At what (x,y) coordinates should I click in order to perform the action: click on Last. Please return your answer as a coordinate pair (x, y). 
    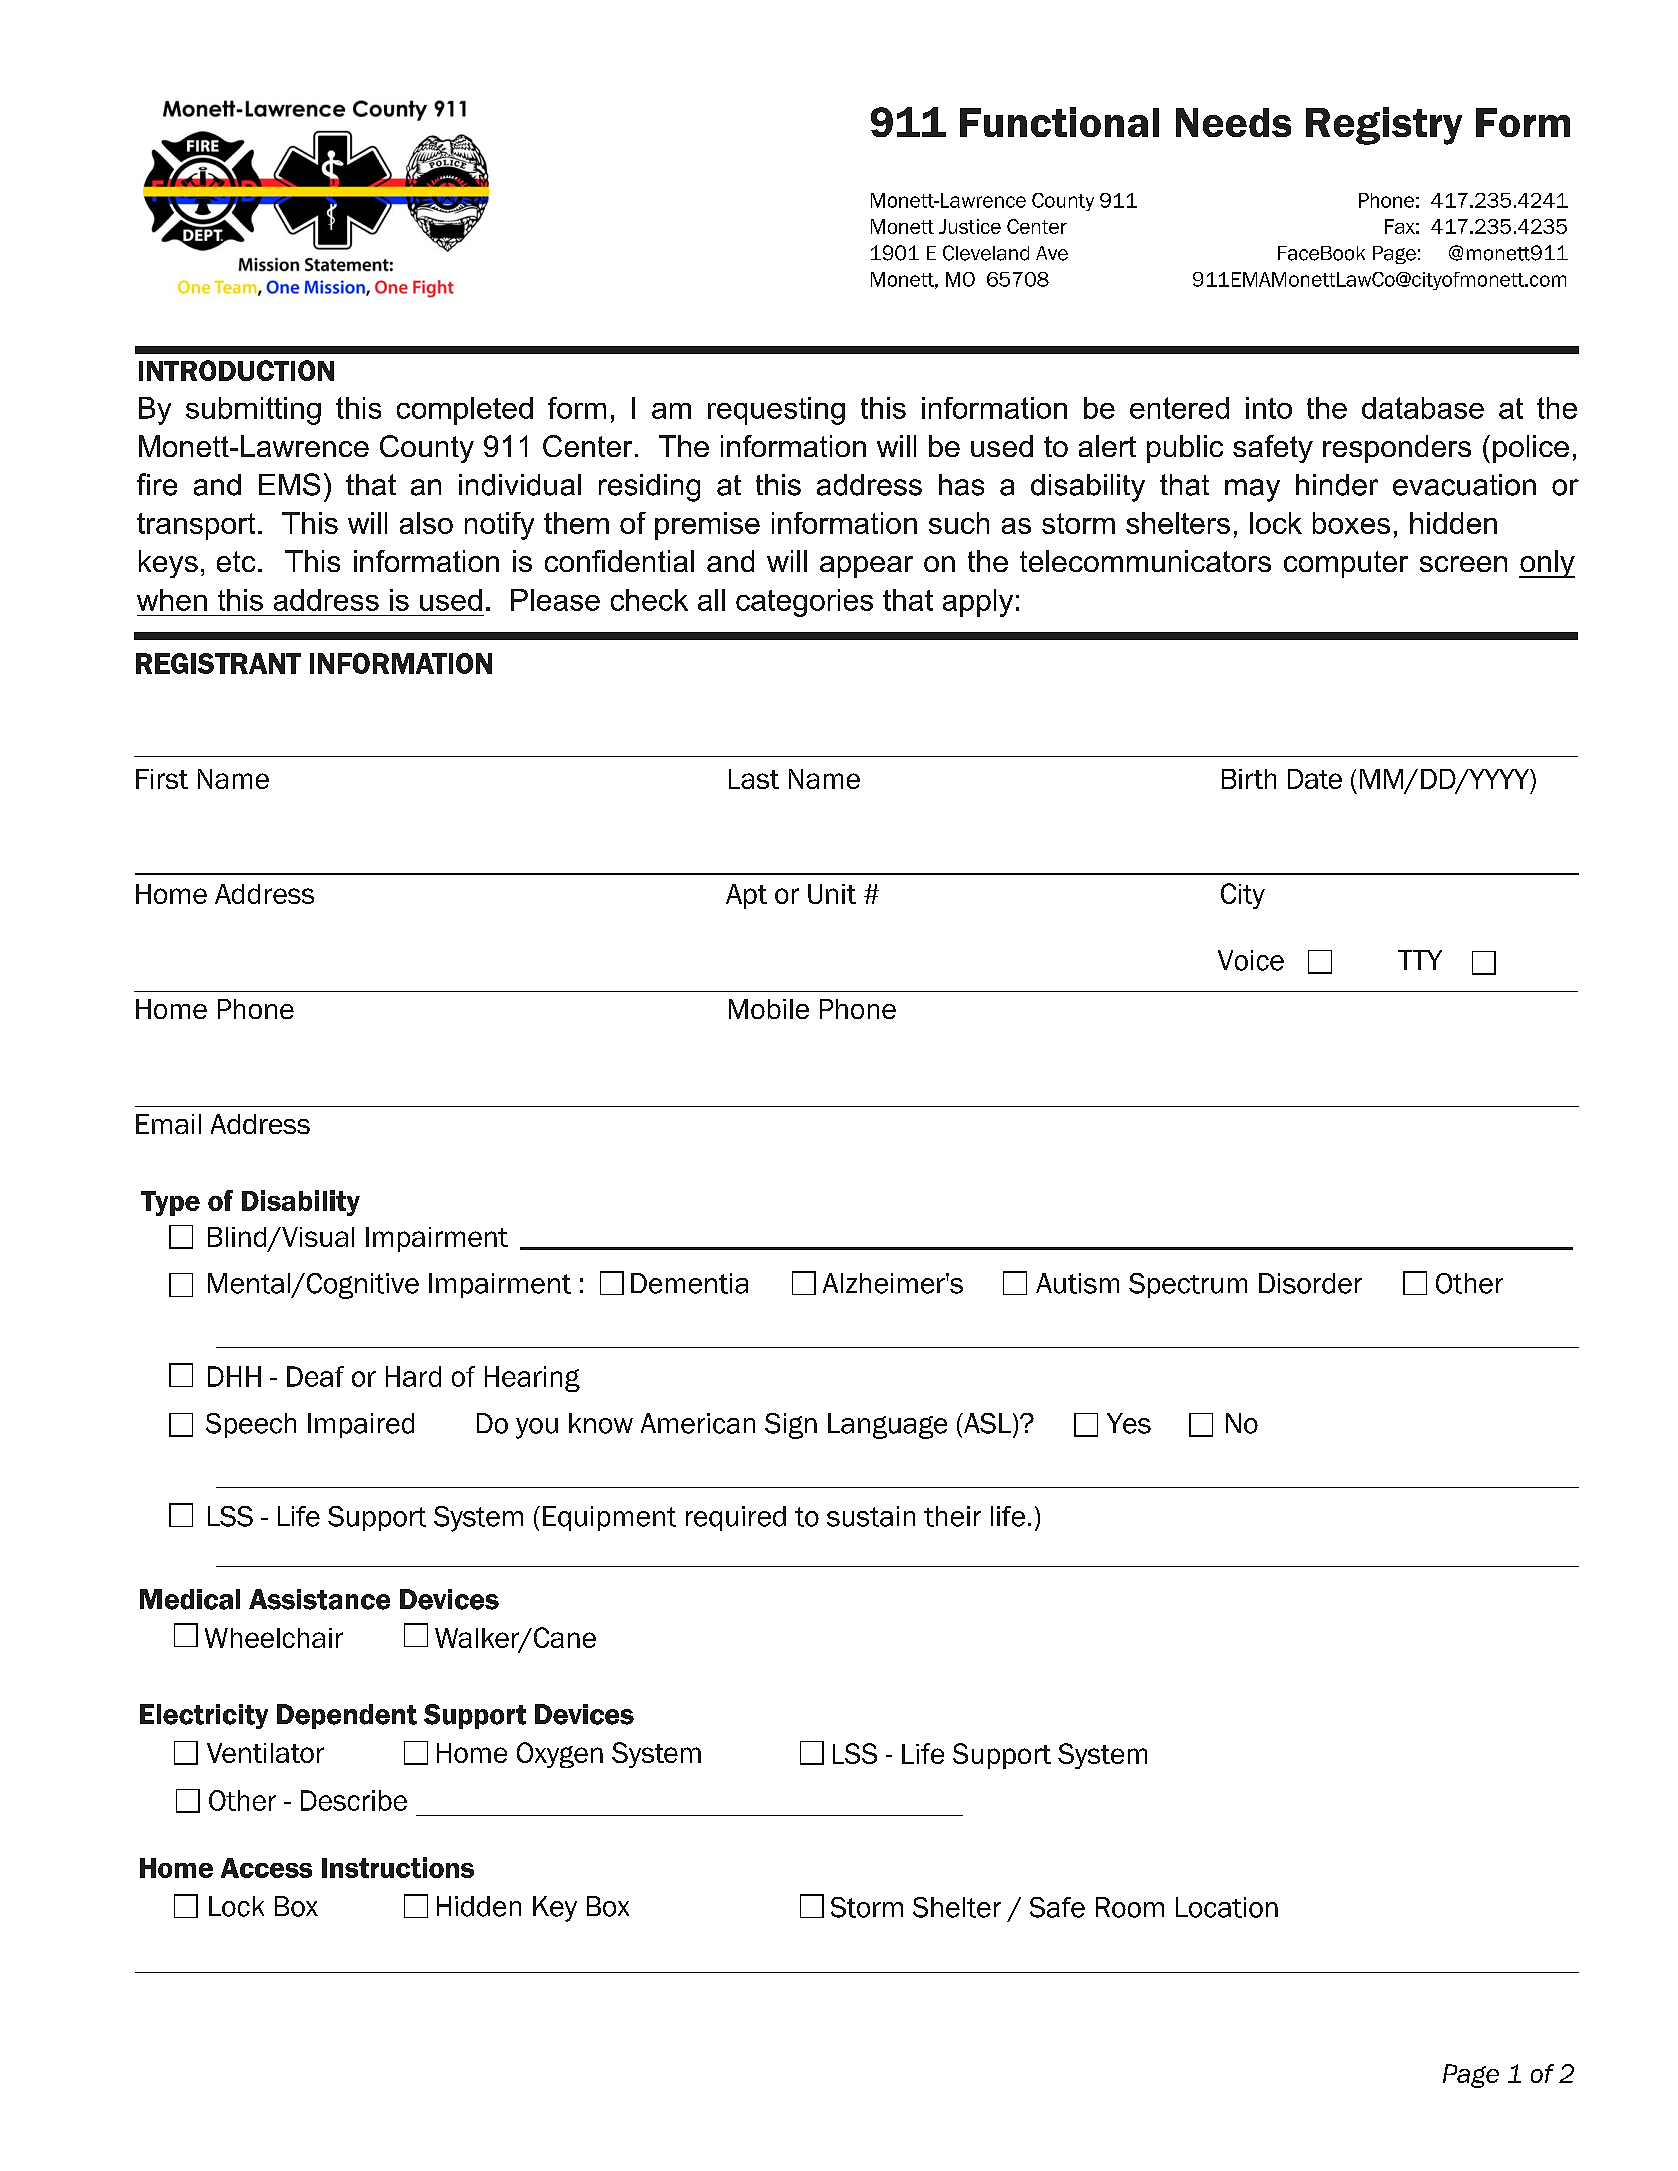
    Looking at the image, I should click on (754, 779).
